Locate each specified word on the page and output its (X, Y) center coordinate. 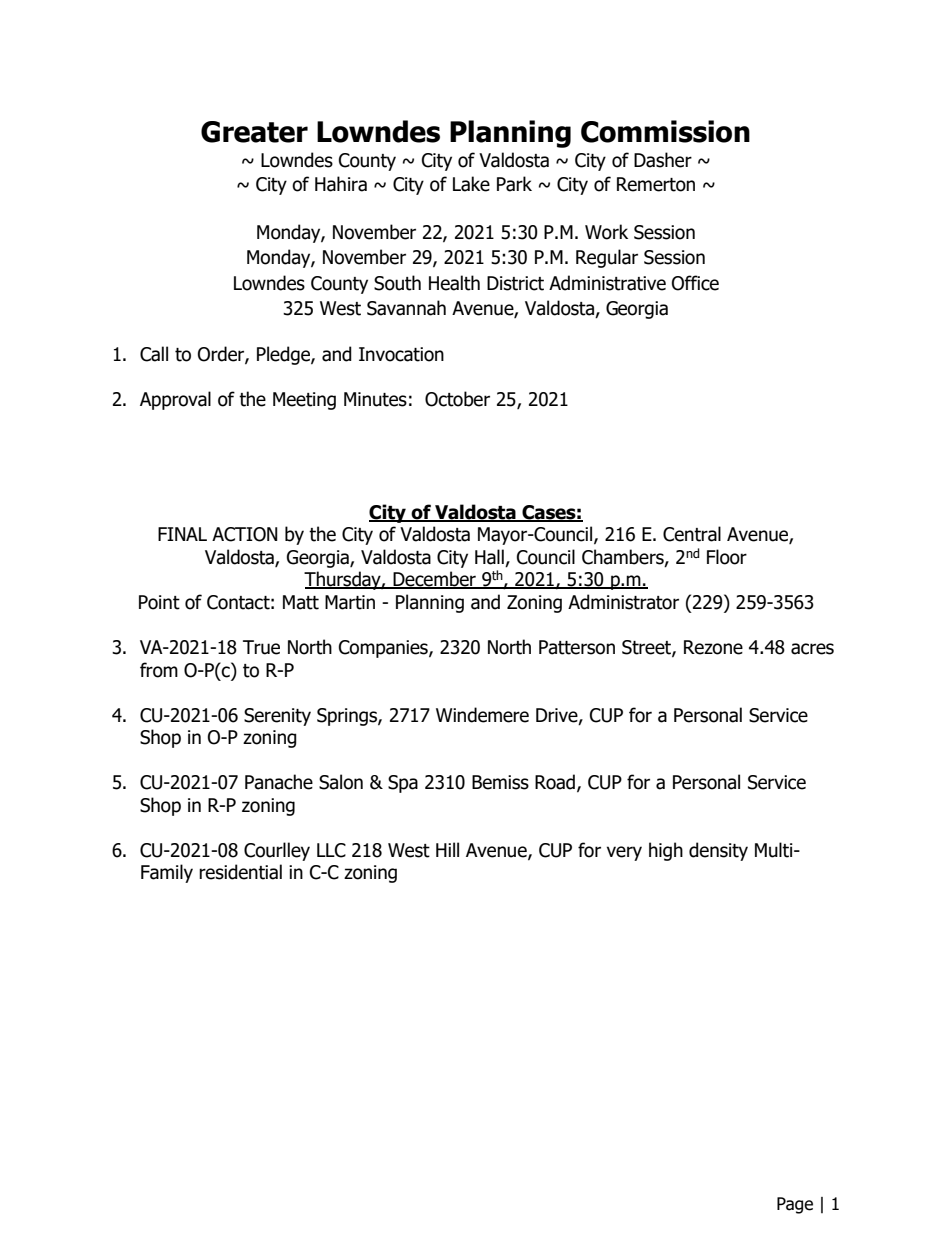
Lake (471, 184)
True (261, 647)
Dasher (663, 160)
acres (812, 649)
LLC (331, 850)
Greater (254, 132)
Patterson (577, 647)
